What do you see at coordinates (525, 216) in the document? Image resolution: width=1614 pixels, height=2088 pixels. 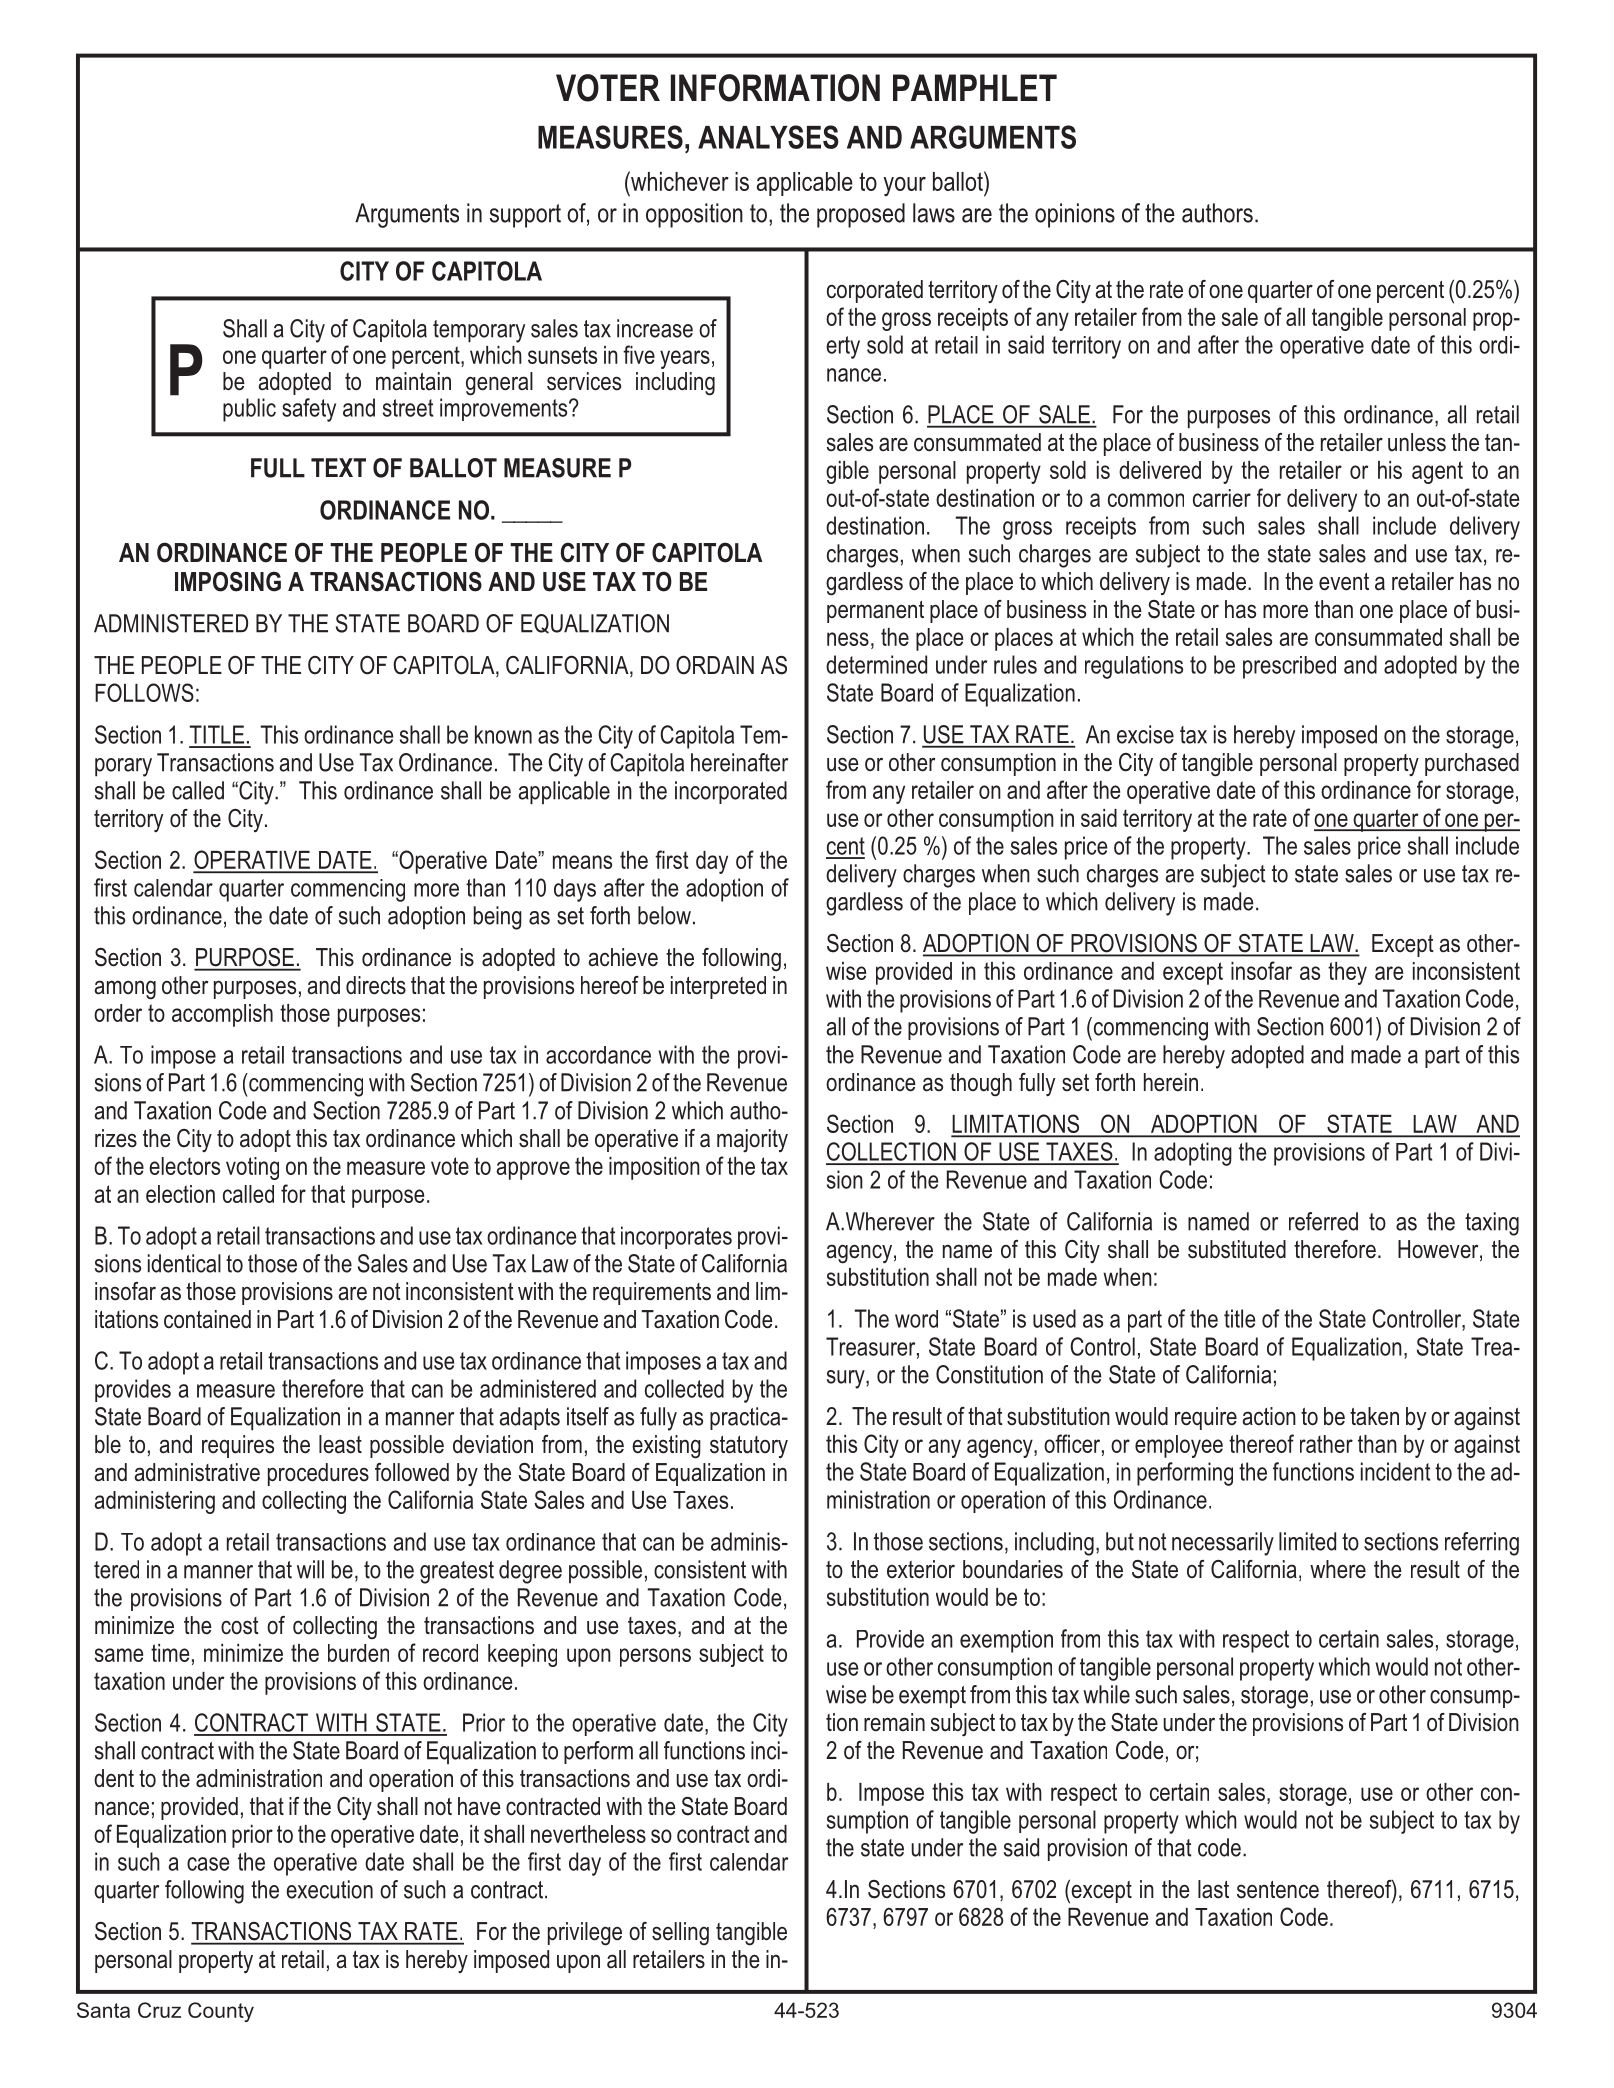 I see `support` at bounding box center [525, 216].
